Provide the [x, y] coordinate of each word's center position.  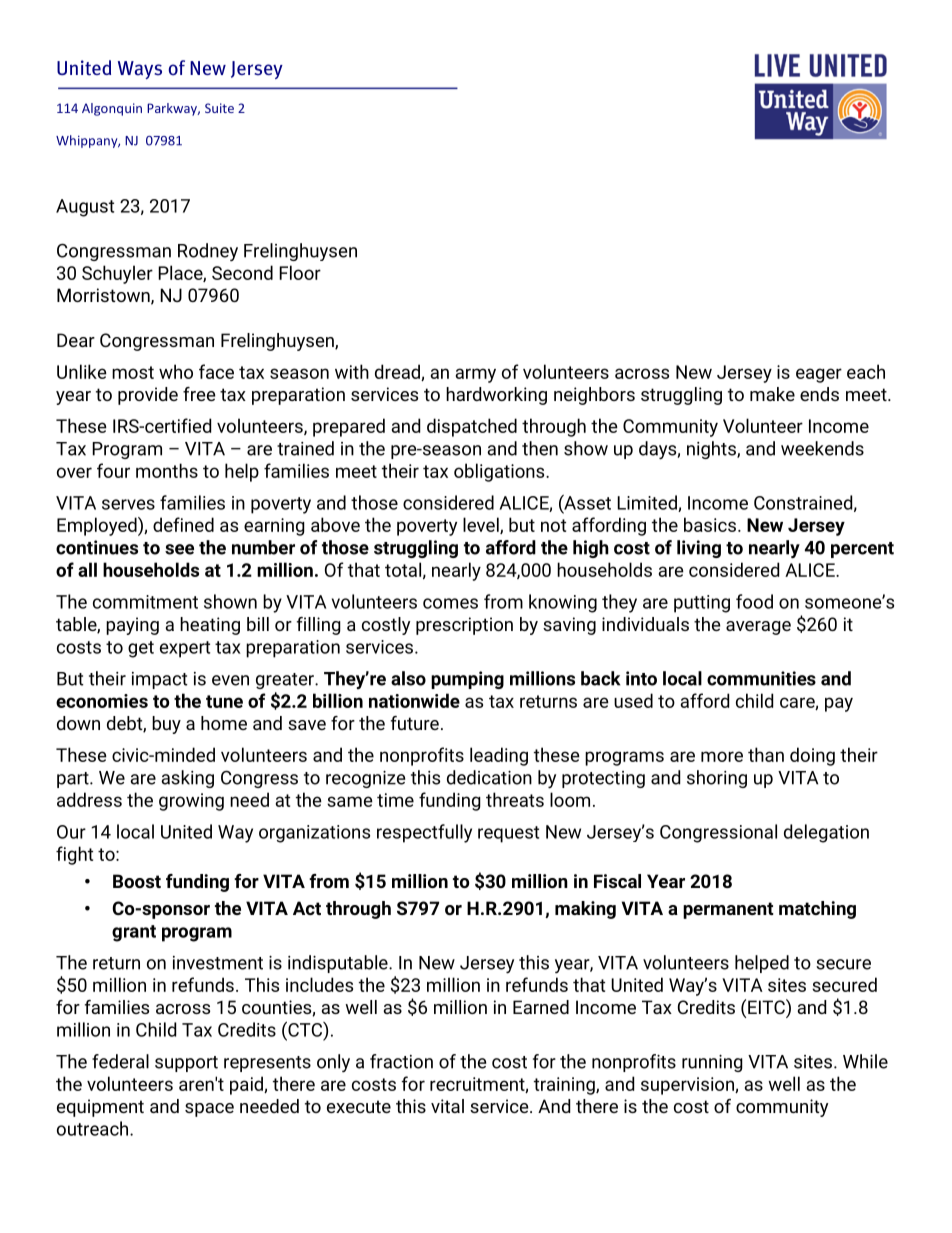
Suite [219, 108]
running [712, 1063]
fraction [401, 1061]
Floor [300, 272]
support [186, 1064]
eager [819, 375]
